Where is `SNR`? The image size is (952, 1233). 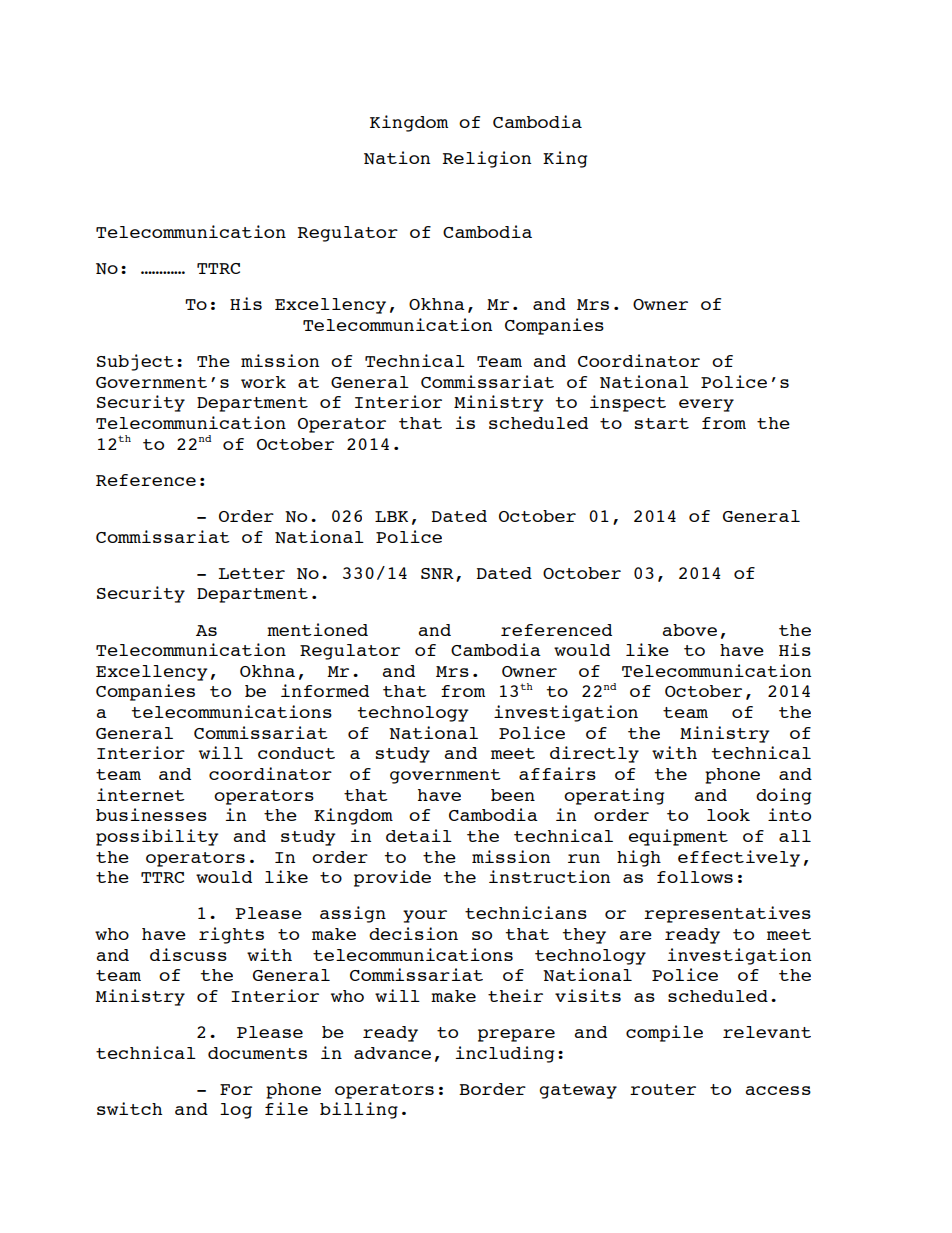 SNR is located at coordinates (437, 574).
